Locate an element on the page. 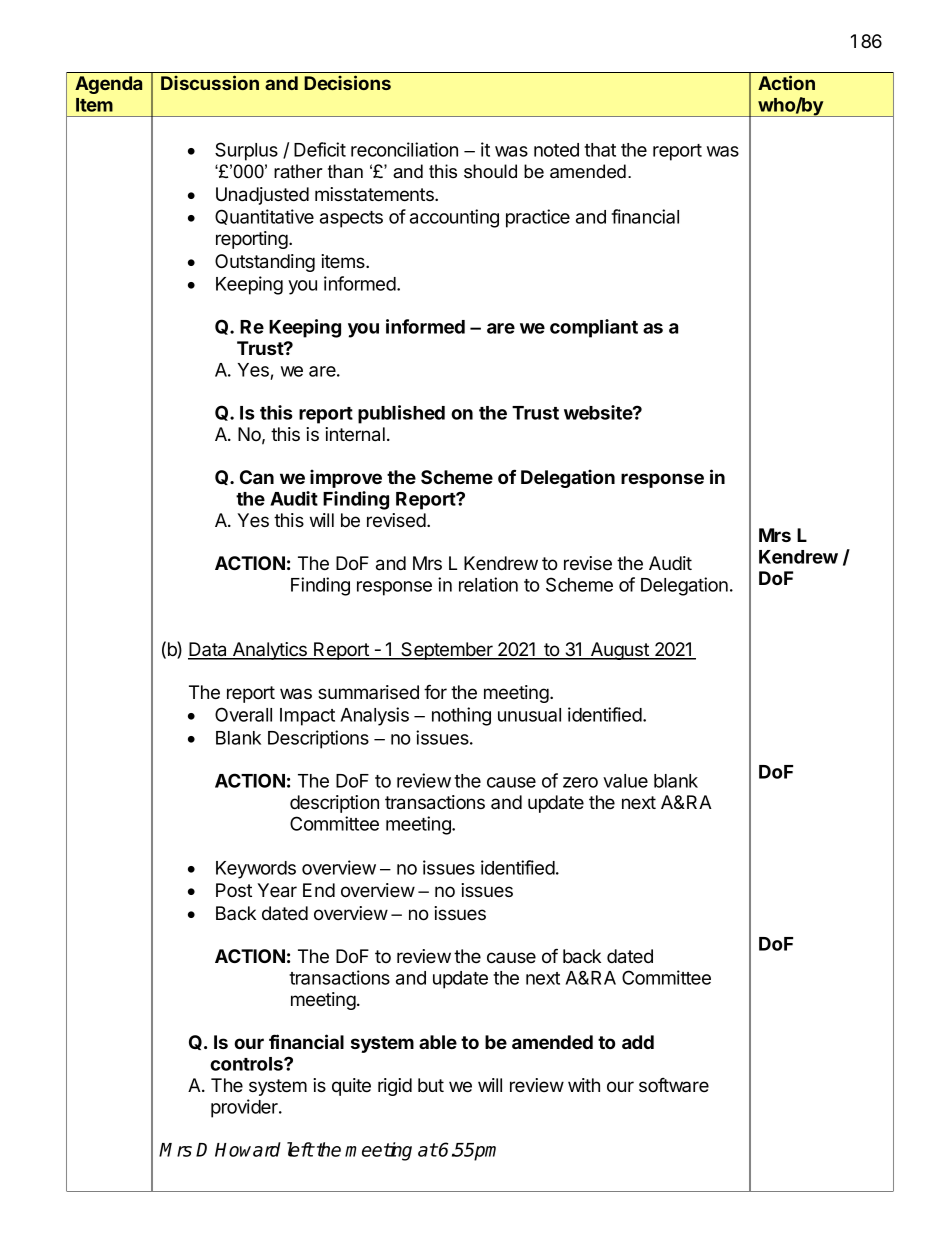  provider is located at coordinates (245, 1108).
